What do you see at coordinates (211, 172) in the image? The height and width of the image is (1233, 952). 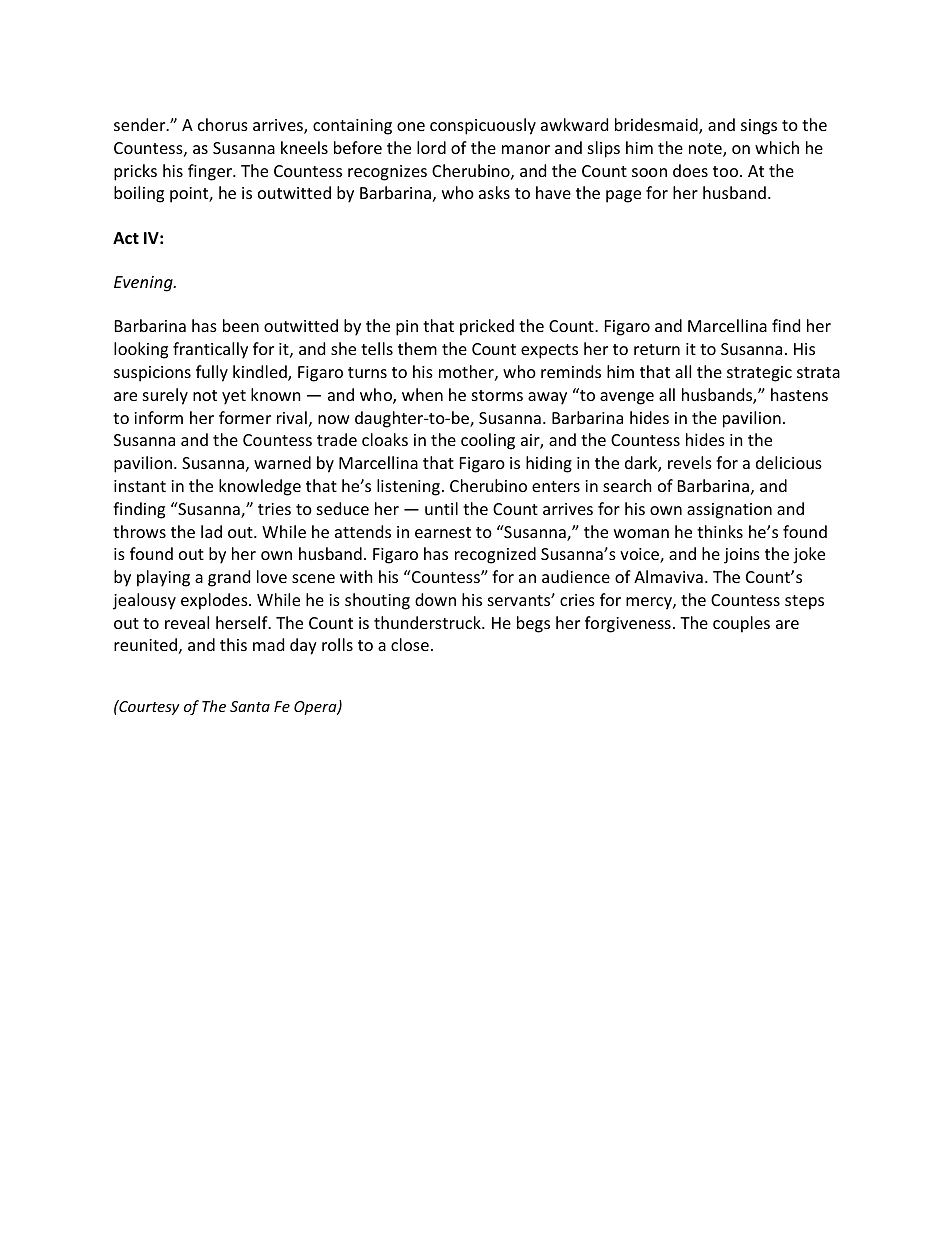 I see `finger` at bounding box center [211, 172].
